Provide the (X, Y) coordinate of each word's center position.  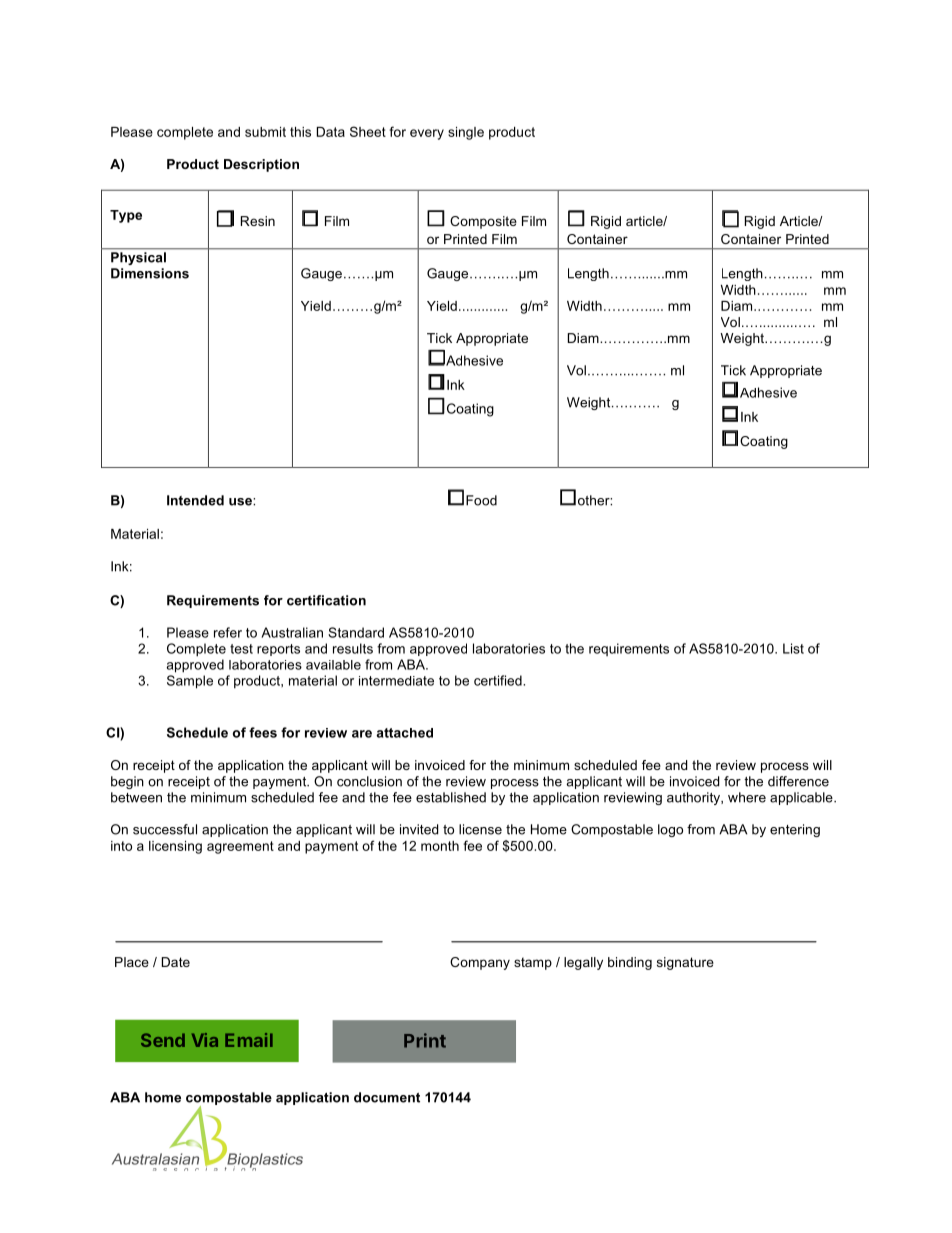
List (793, 648)
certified (499, 680)
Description (261, 165)
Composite (483, 222)
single (466, 133)
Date (176, 962)
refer (228, 632)
